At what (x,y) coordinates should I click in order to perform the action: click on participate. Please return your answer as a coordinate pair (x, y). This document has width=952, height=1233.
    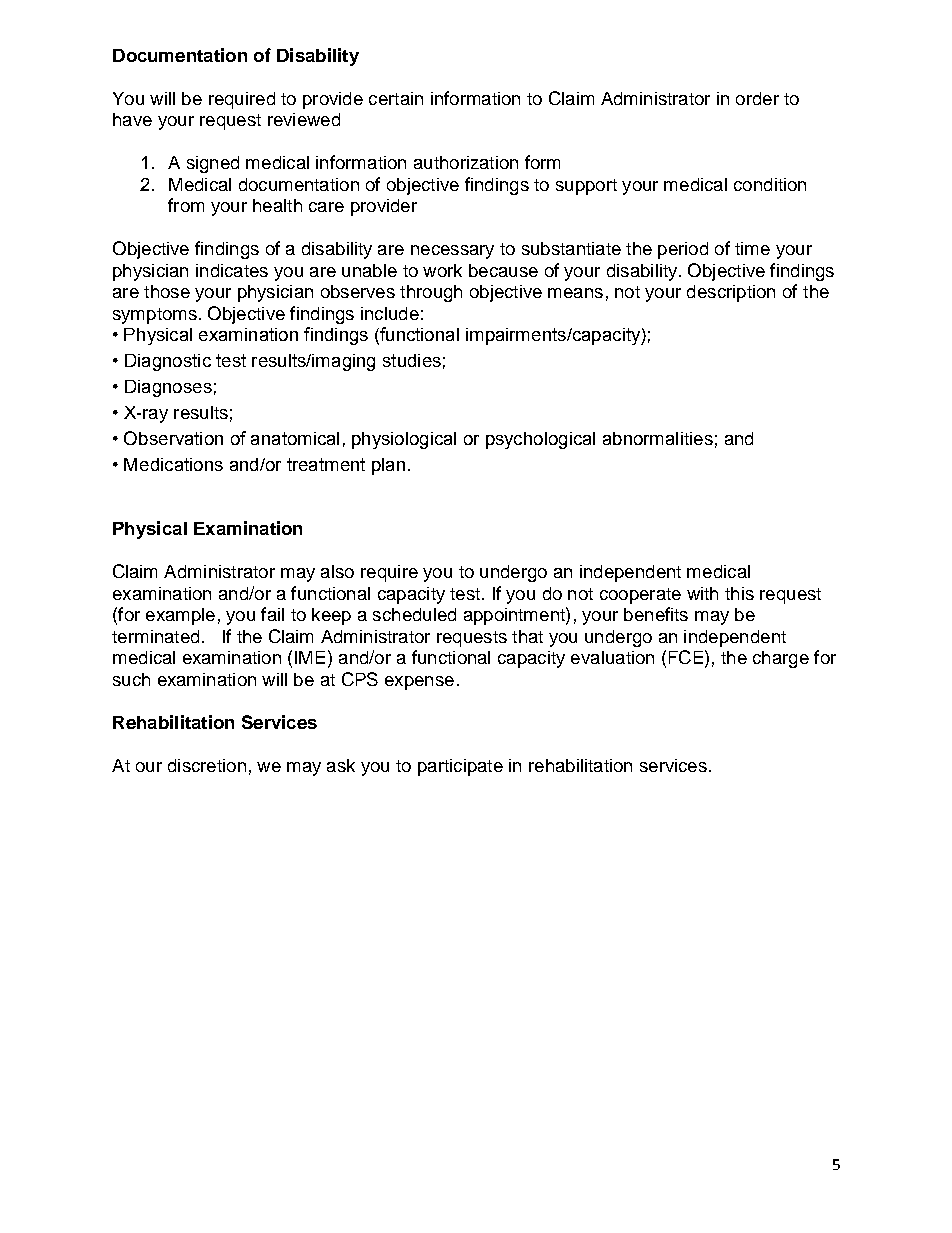
    Looking at the image, I should click on (460, 767).
